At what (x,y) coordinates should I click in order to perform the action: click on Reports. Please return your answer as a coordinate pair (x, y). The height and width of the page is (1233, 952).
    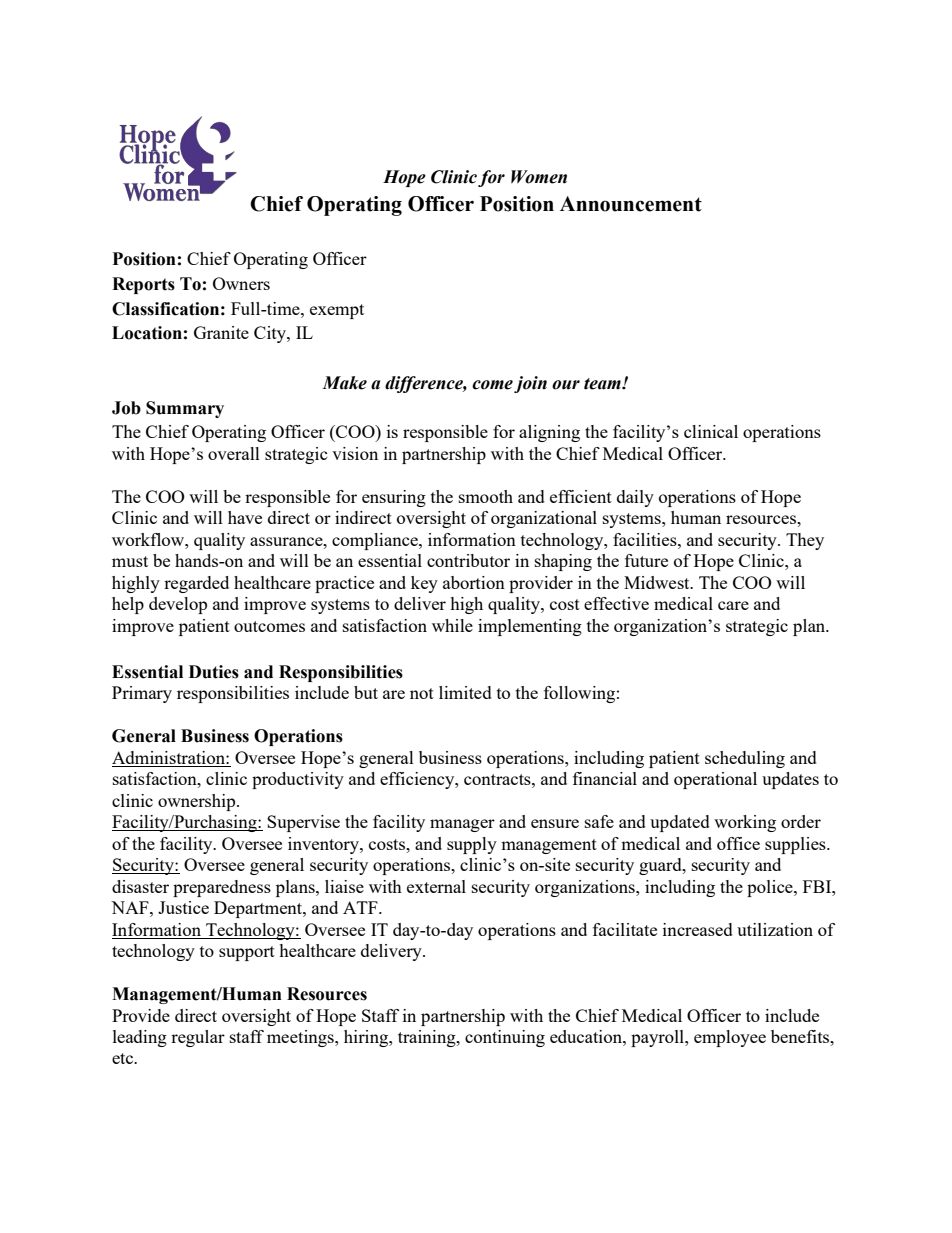
    Looking at the image, I should click on (143, 285).
